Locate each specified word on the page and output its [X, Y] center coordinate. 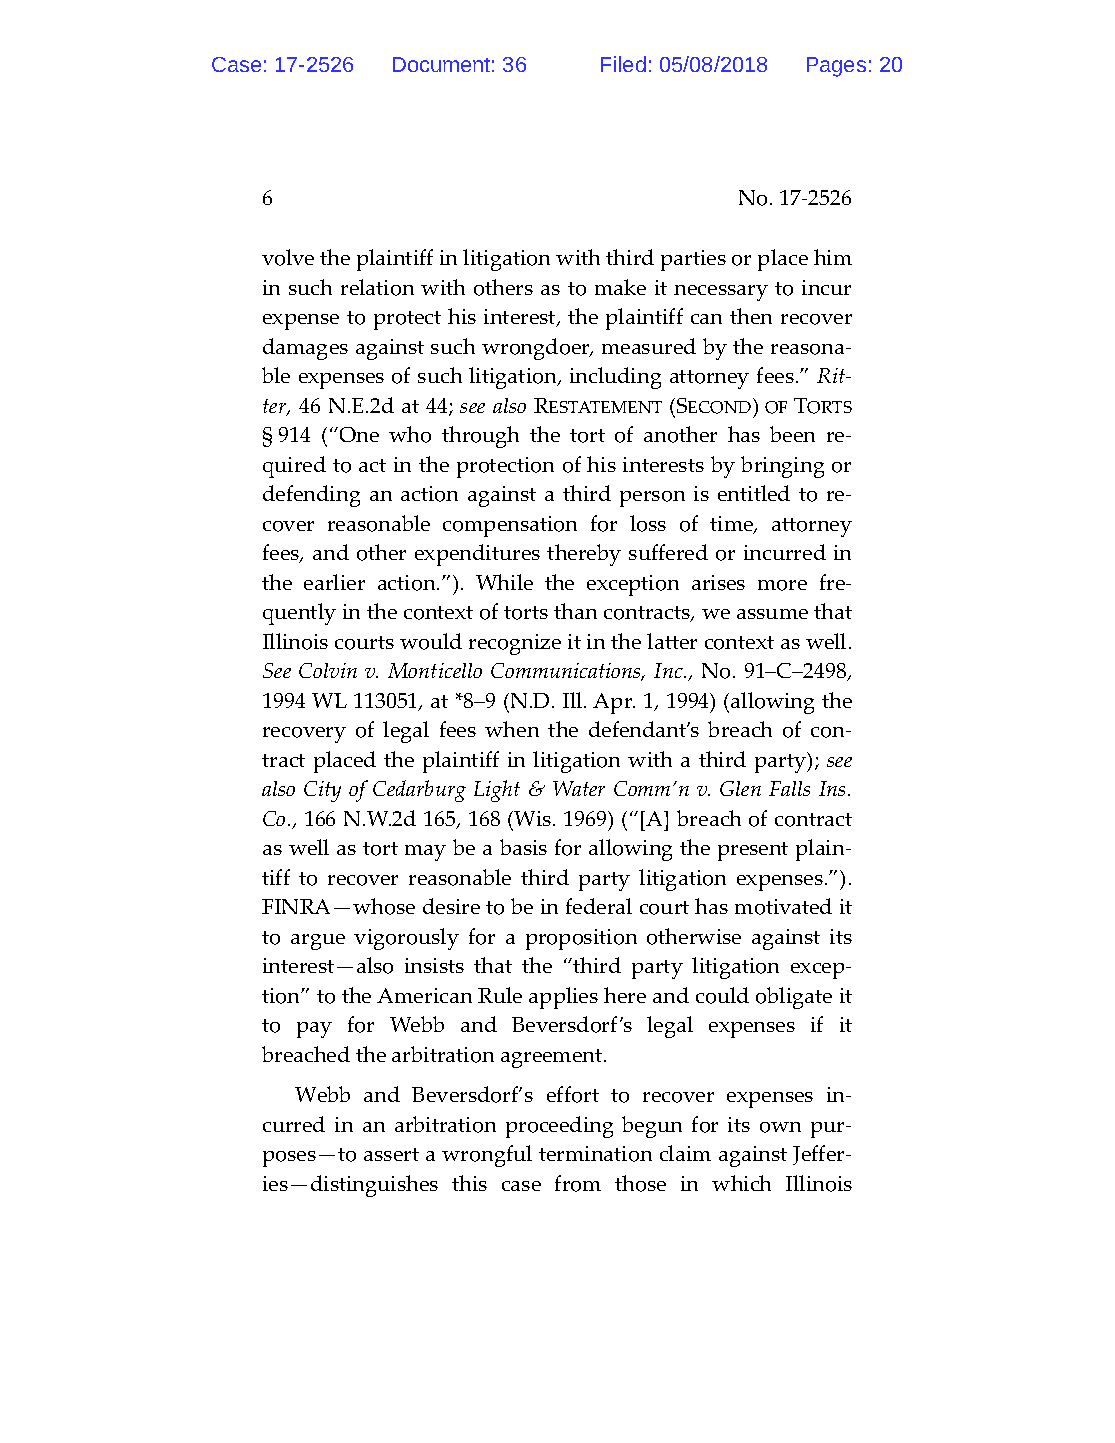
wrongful [487, 1156]
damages [305, 349]
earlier [334, 582]
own [780, 1127]
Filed [623, 64]
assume [772, 614]
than [575, 611]
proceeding [559, 1127]
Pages [836, 67]
